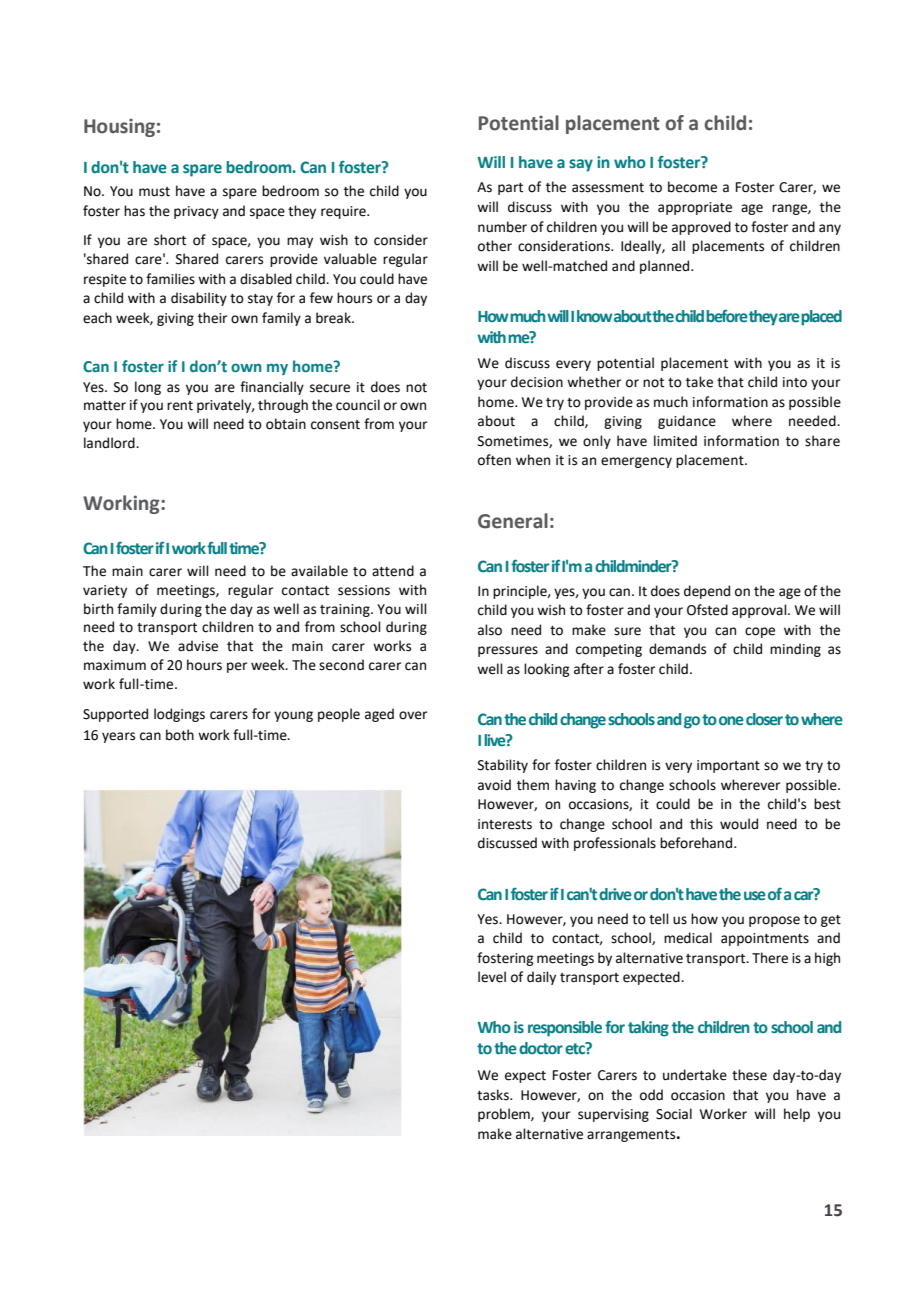  I want to click on become, so click(692, 187).
